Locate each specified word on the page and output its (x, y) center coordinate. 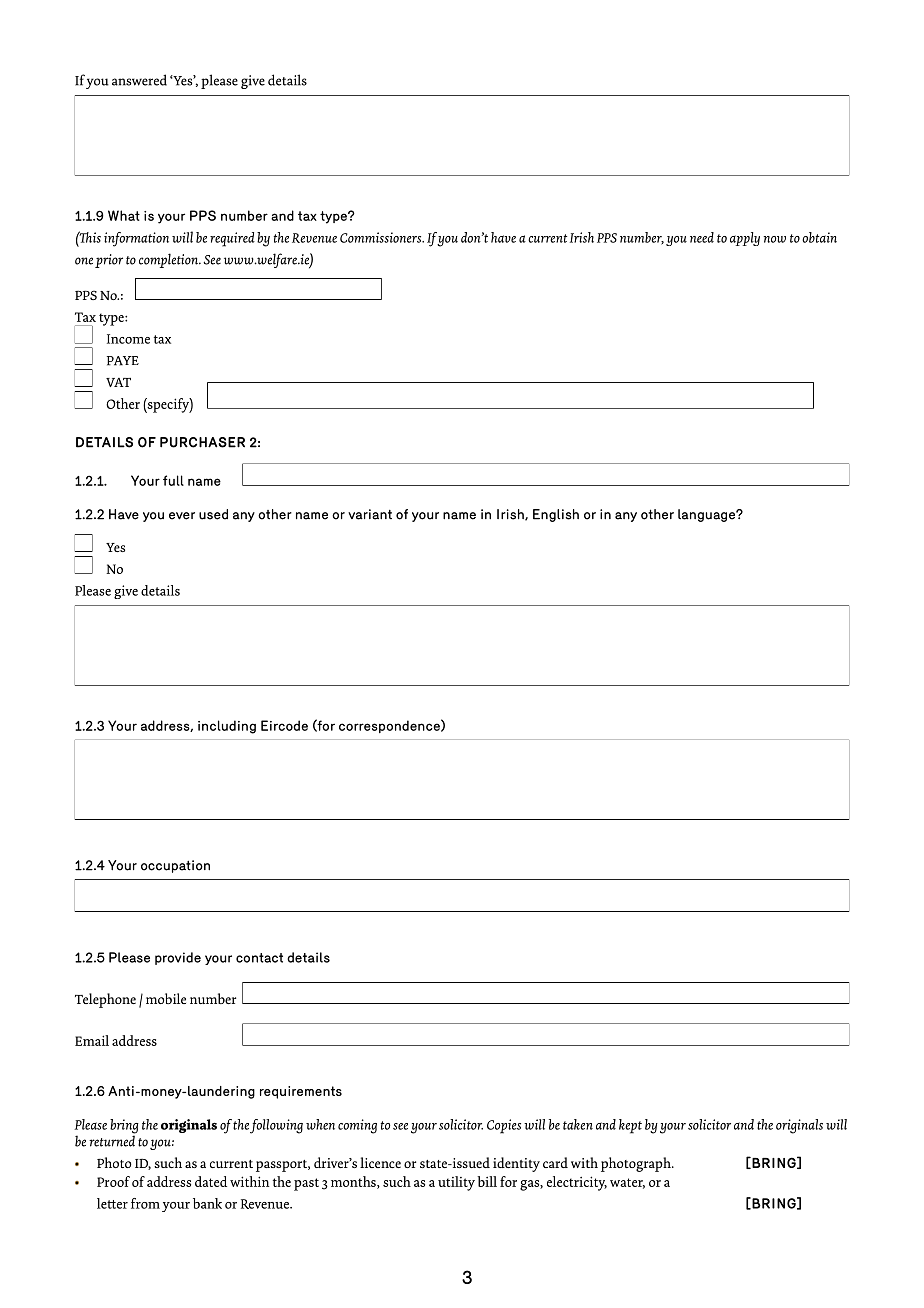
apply (745, 239)
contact (259, 958)
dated (211, 1181)
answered (139, 80)
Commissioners (382, 237)
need (702, 237)
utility (456, 1183)
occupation (175, 866)
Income (128, 339)
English (556, 515)
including (227, 727)
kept (630, 1126)
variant (370, 514)
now (775, 239)
